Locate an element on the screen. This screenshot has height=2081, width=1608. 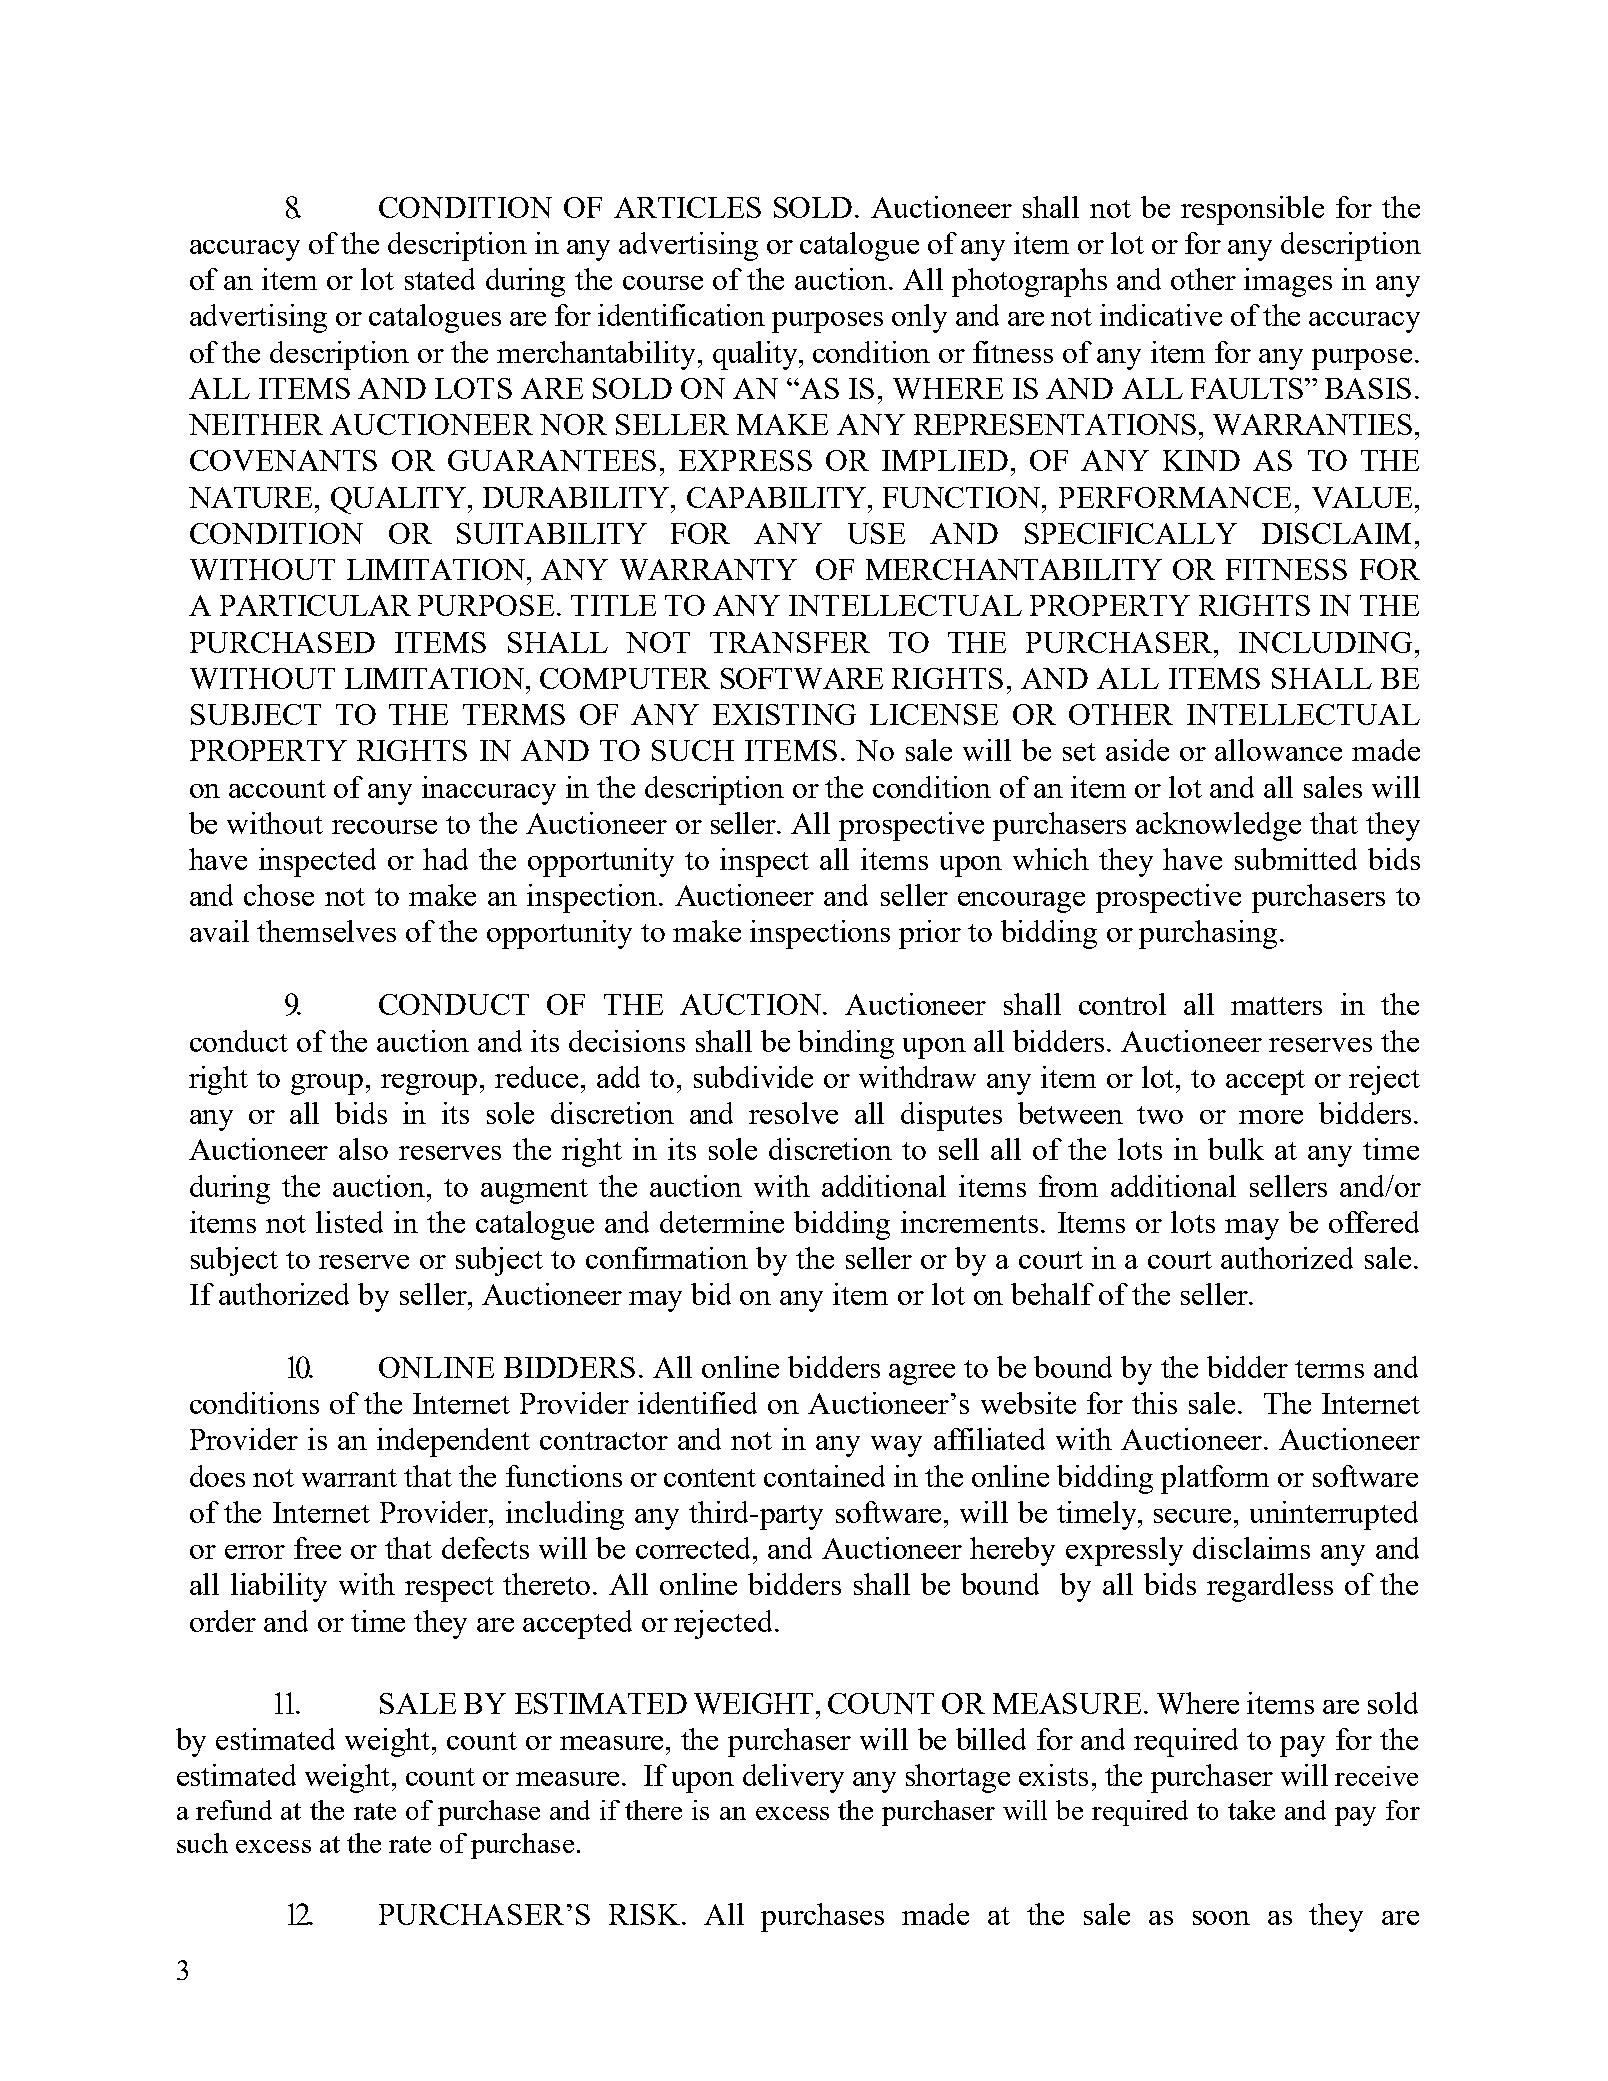
ARTICLES is located at coordinates (687, 207).
